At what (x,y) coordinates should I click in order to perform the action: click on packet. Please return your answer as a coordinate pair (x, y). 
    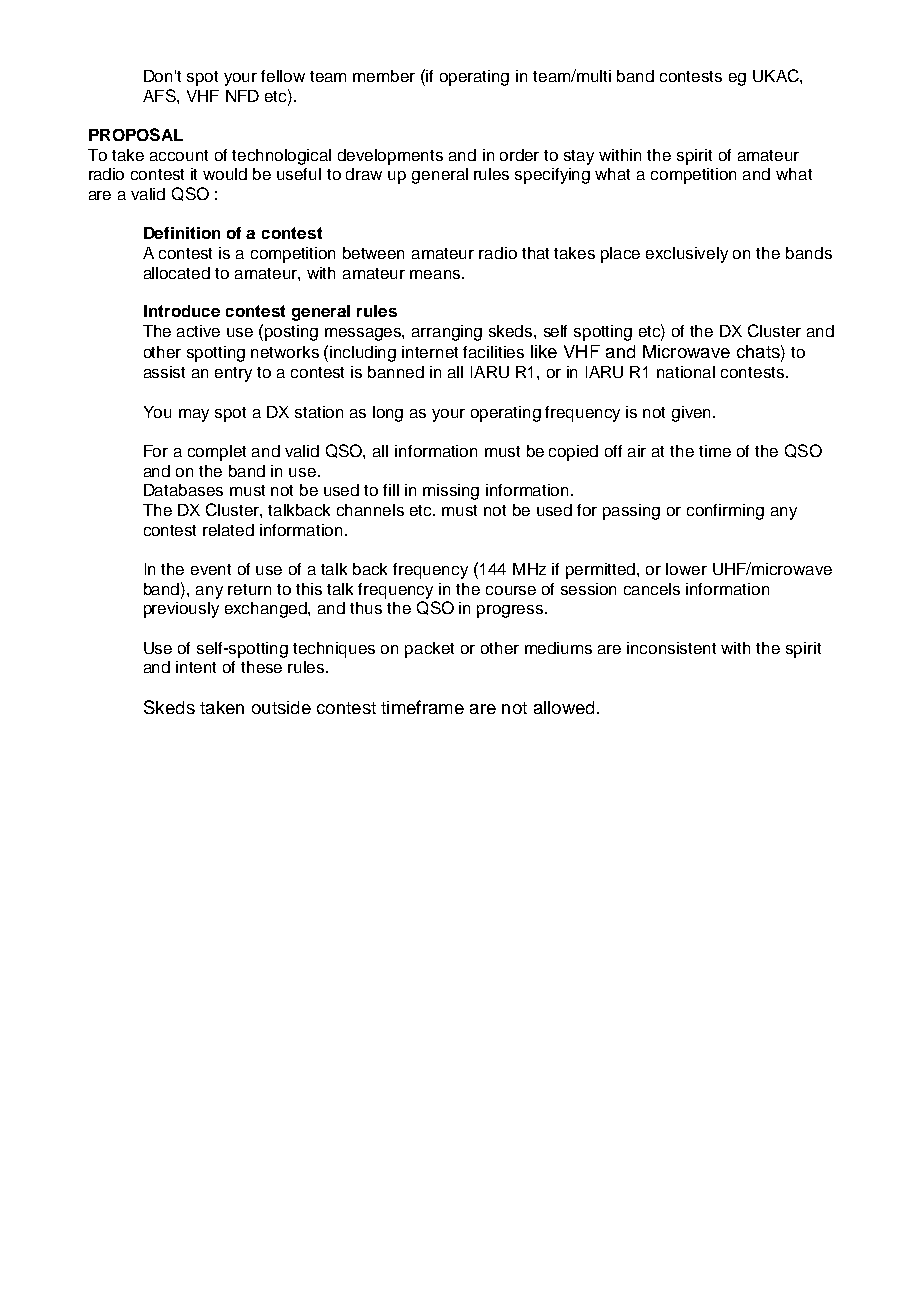
    Looking at the image, I should click on (429, 650).
